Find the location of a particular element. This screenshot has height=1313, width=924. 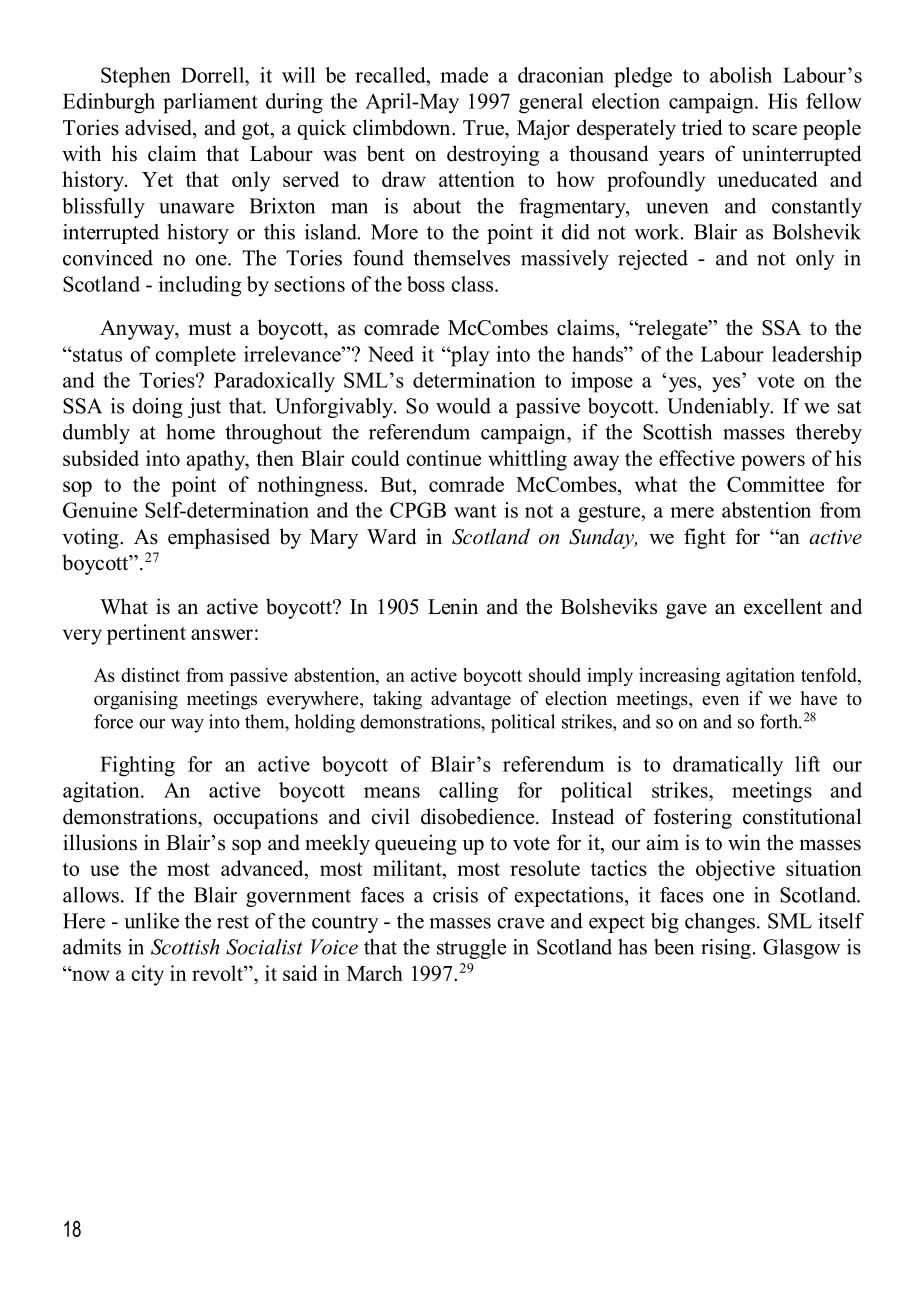

parliament is located at coordinates (210, 103).
